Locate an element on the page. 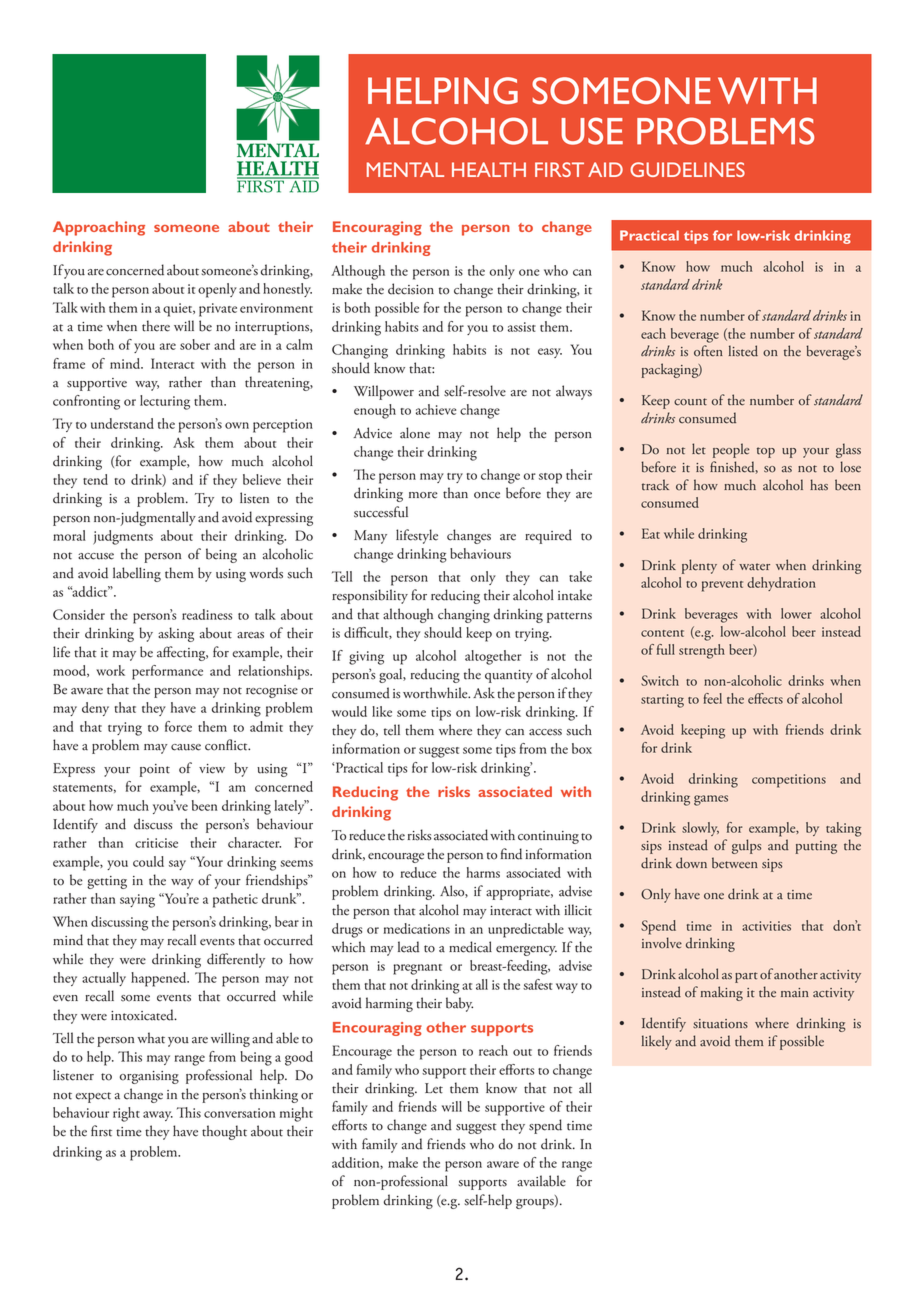 This document has height=1308, width=924. happened is located at coordinates (160, 979).
